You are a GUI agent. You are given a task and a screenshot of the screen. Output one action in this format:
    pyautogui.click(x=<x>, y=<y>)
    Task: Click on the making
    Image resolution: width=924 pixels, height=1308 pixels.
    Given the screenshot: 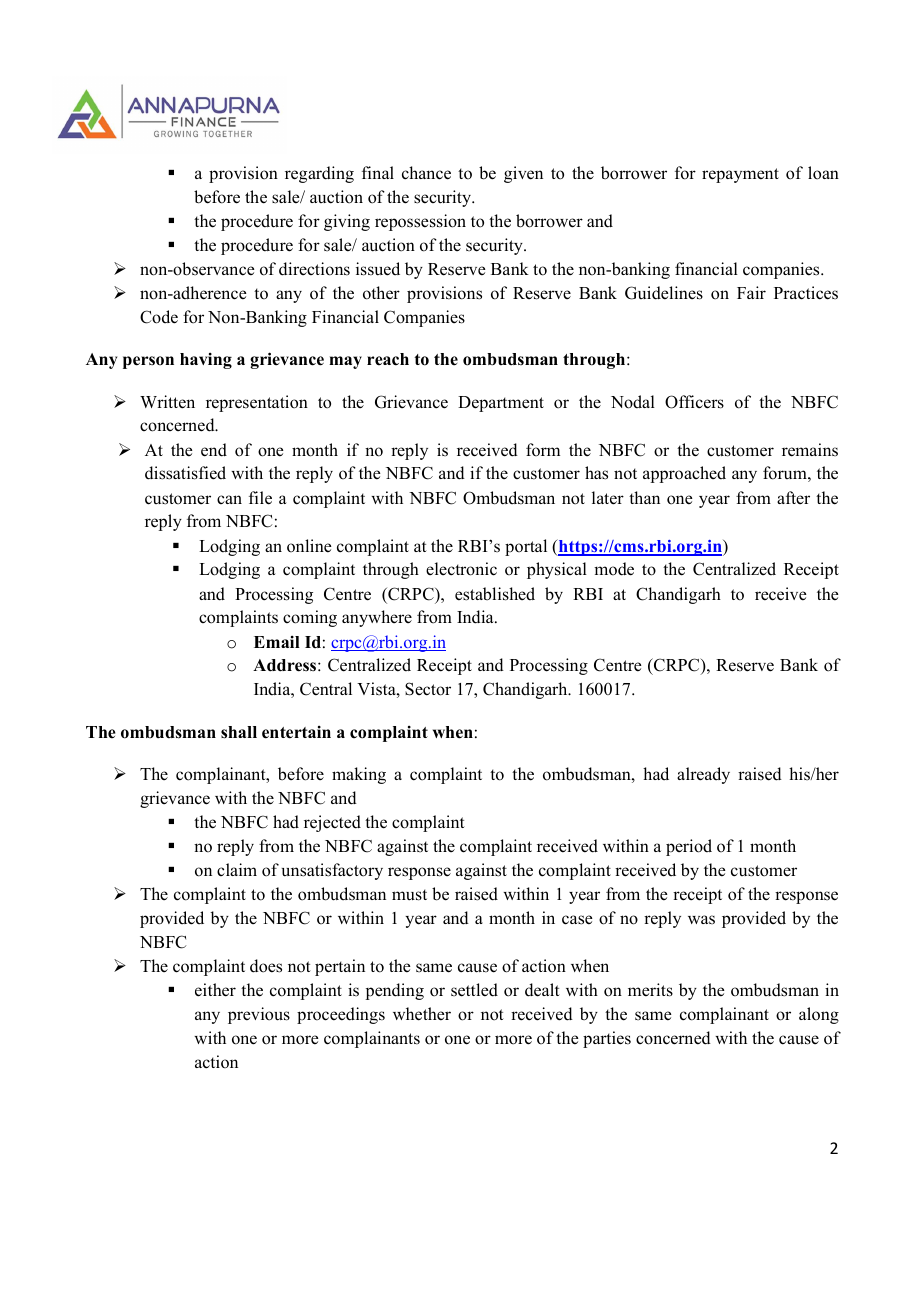 What is the action you would take?
    pyautogui.click(x=359, y=775)
